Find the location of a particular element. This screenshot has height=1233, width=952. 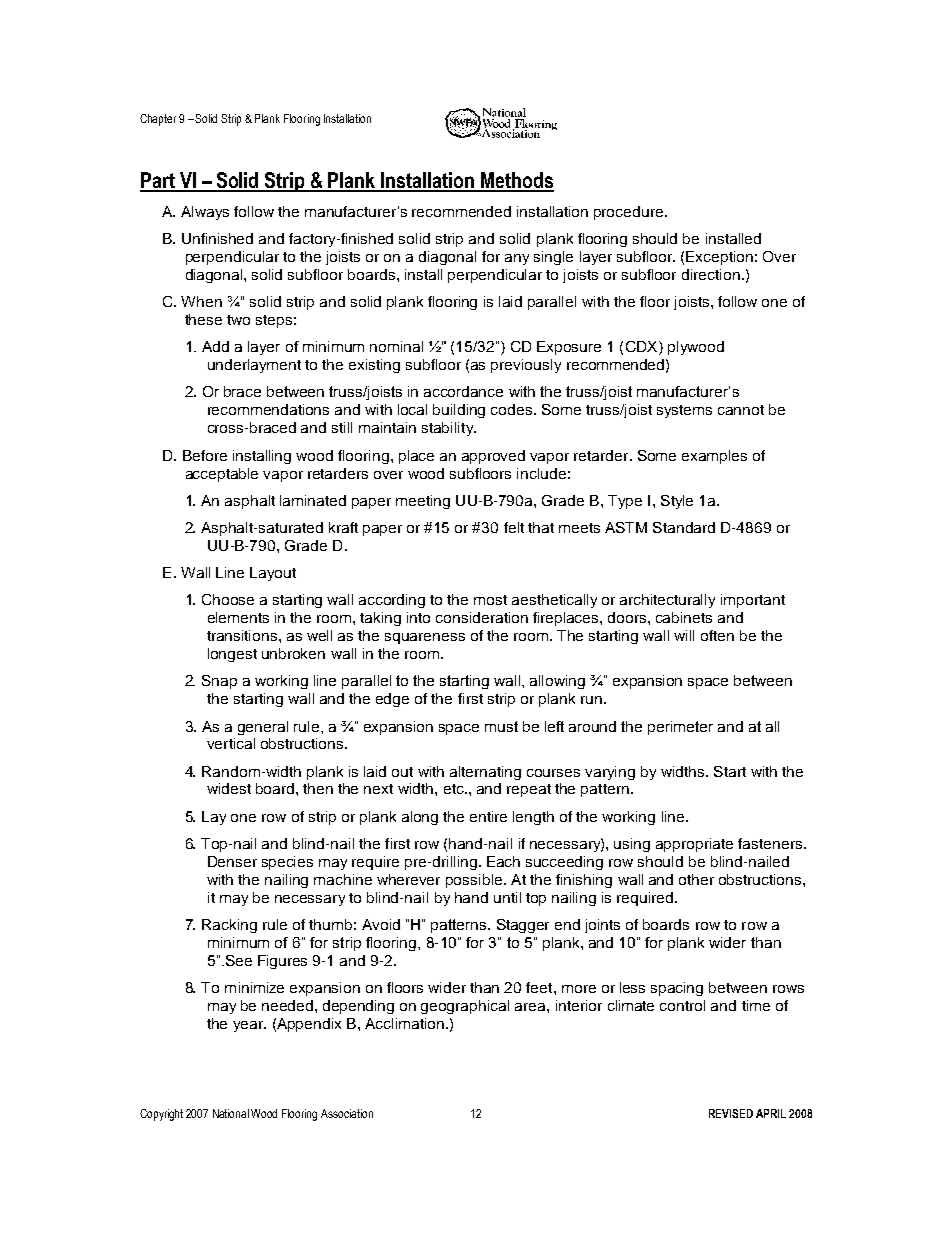

Methods is located at coordinates (516, 181).
